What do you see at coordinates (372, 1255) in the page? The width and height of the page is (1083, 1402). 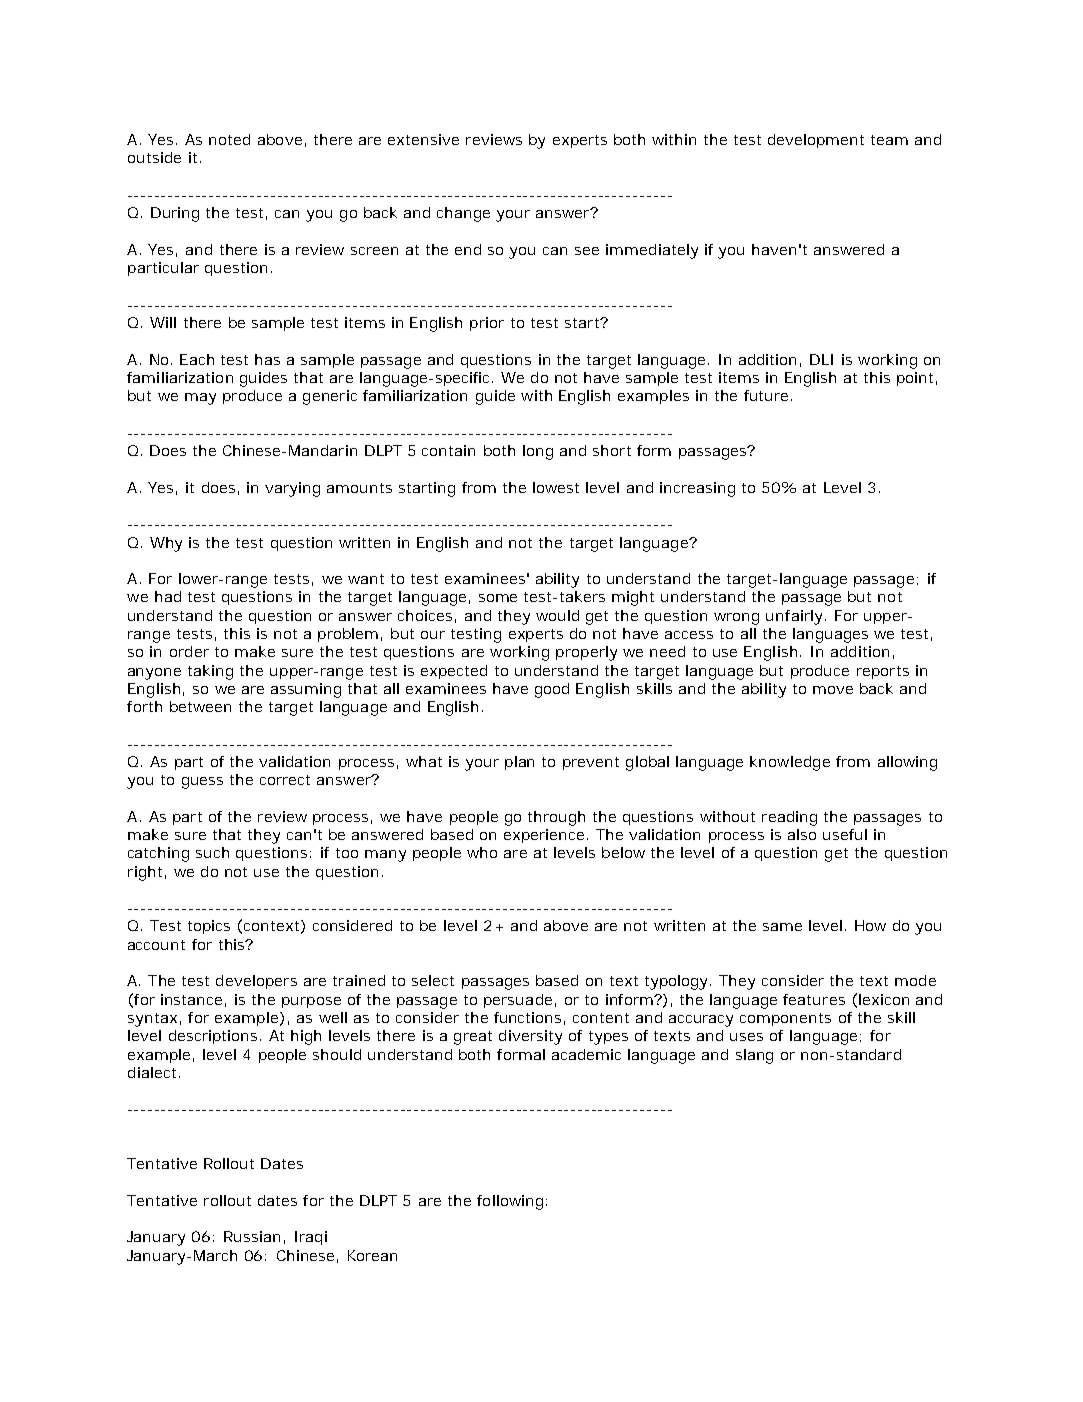 I see `Korean` at bounding box center [372, 1255].
